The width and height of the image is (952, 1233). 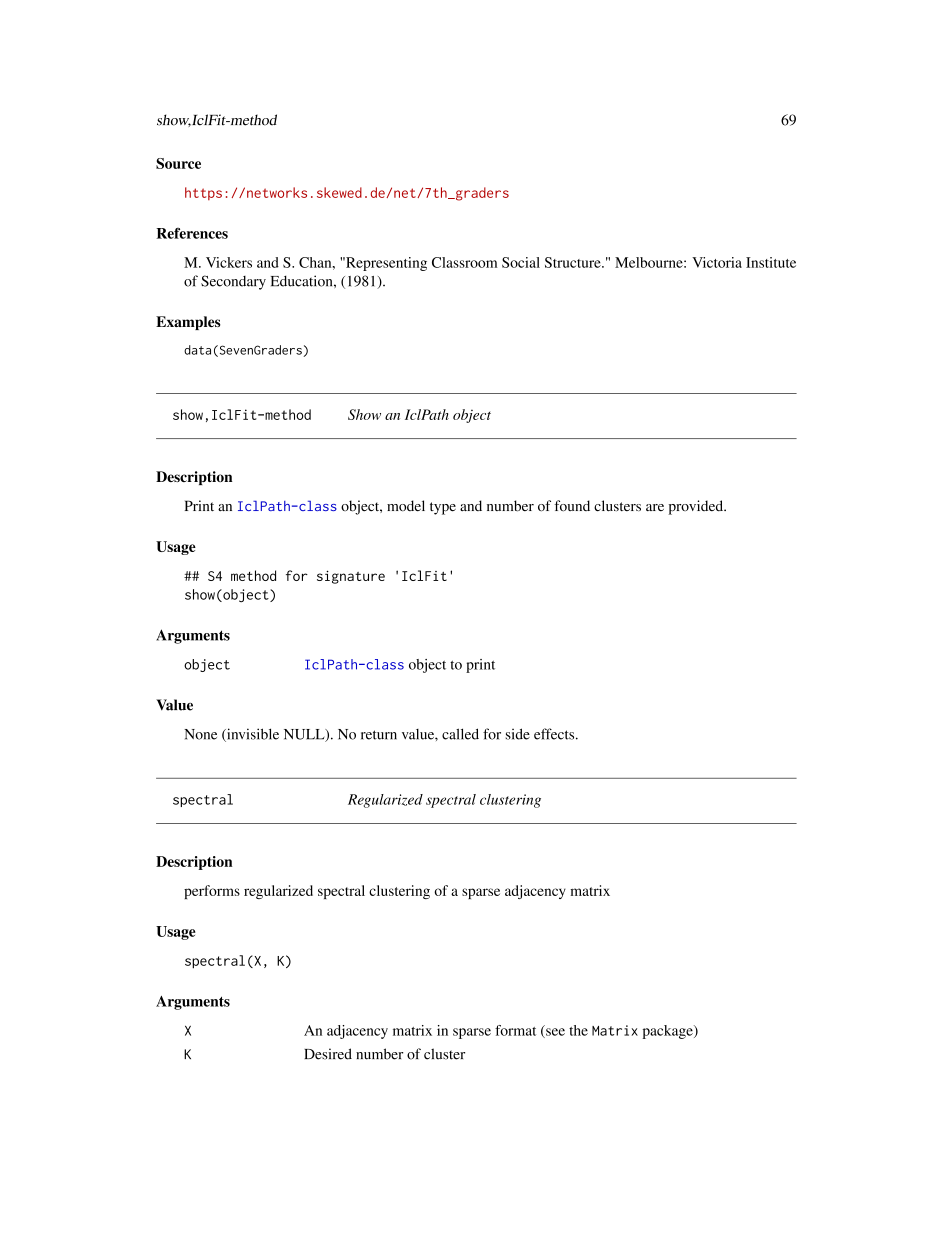 What do you see at coordinates (697, 507) in the image?
I see `provided` at bounding box center [697, 507].
